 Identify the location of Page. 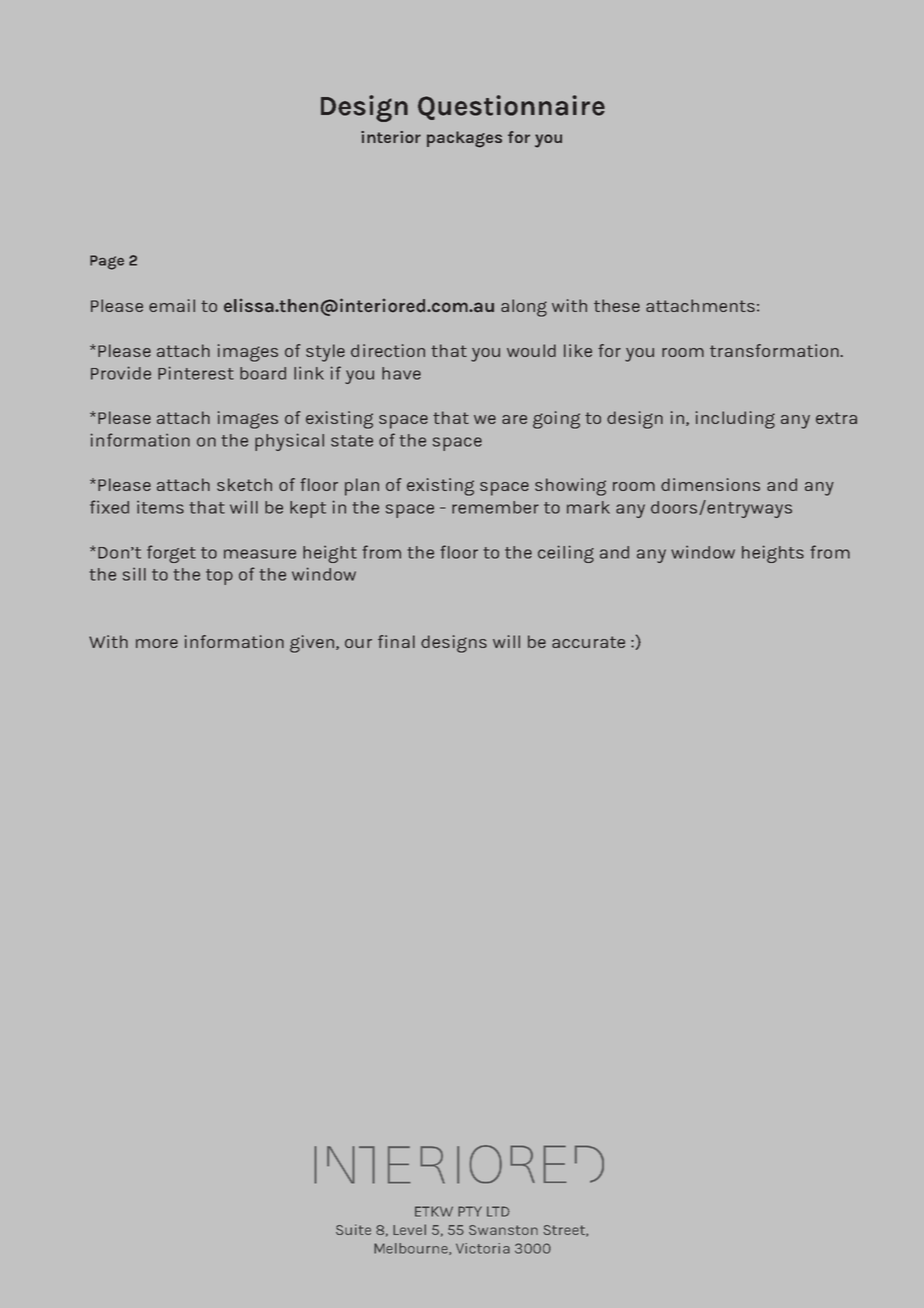
(107, 262).
